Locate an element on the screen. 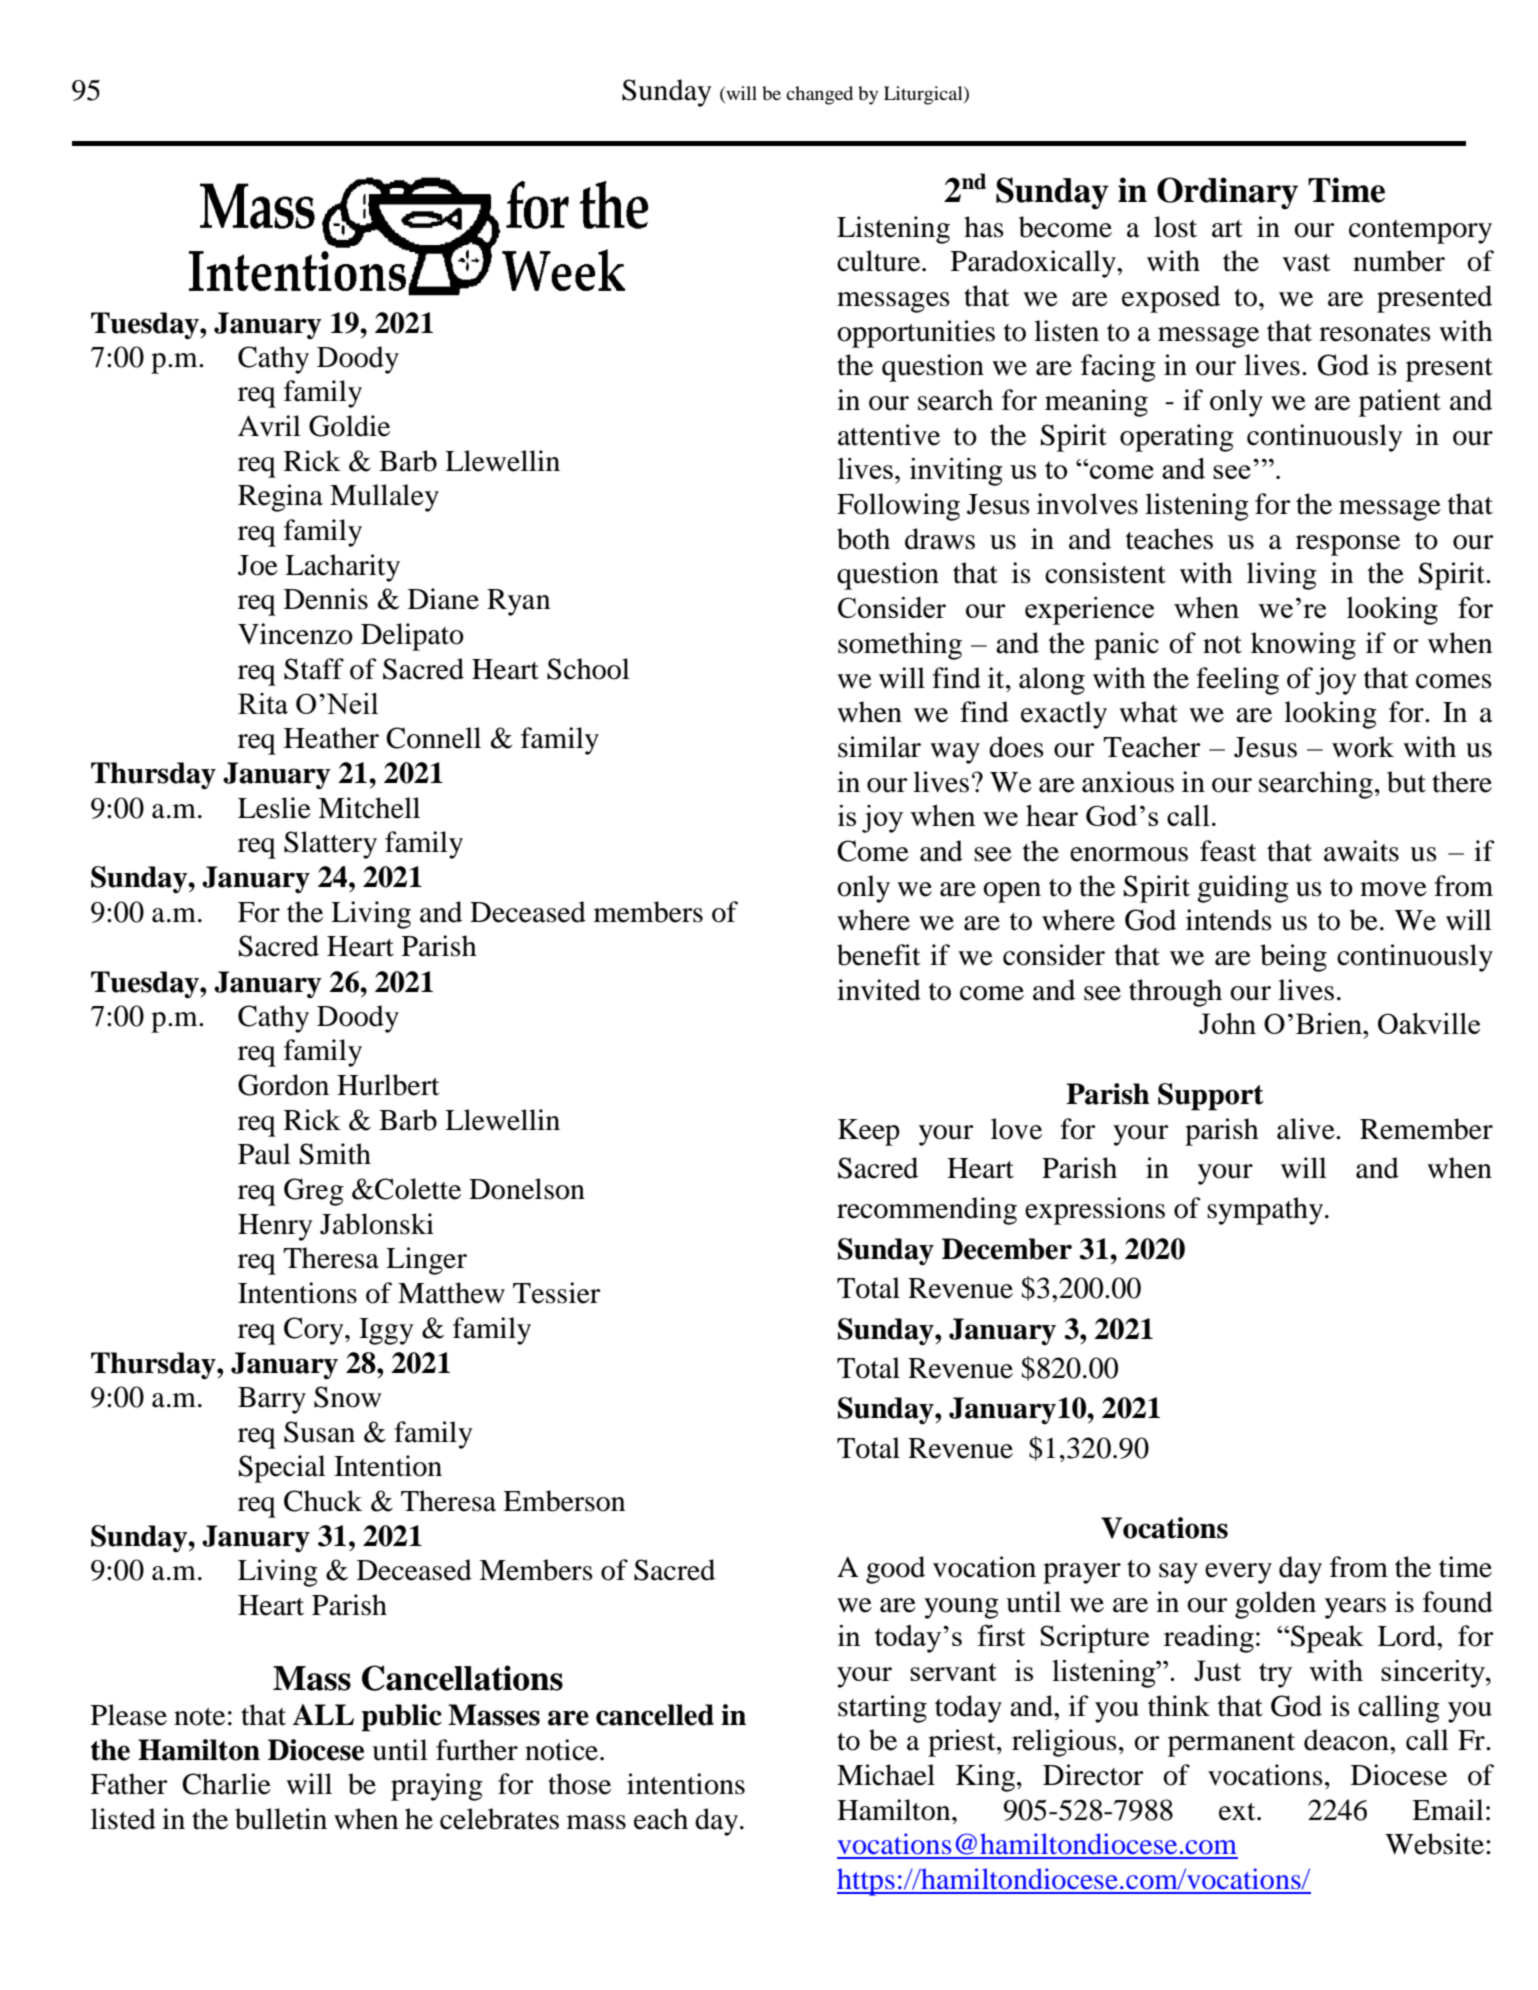 The image size is (1538, 1990). Henry is located at coordinates (275, 1227).
